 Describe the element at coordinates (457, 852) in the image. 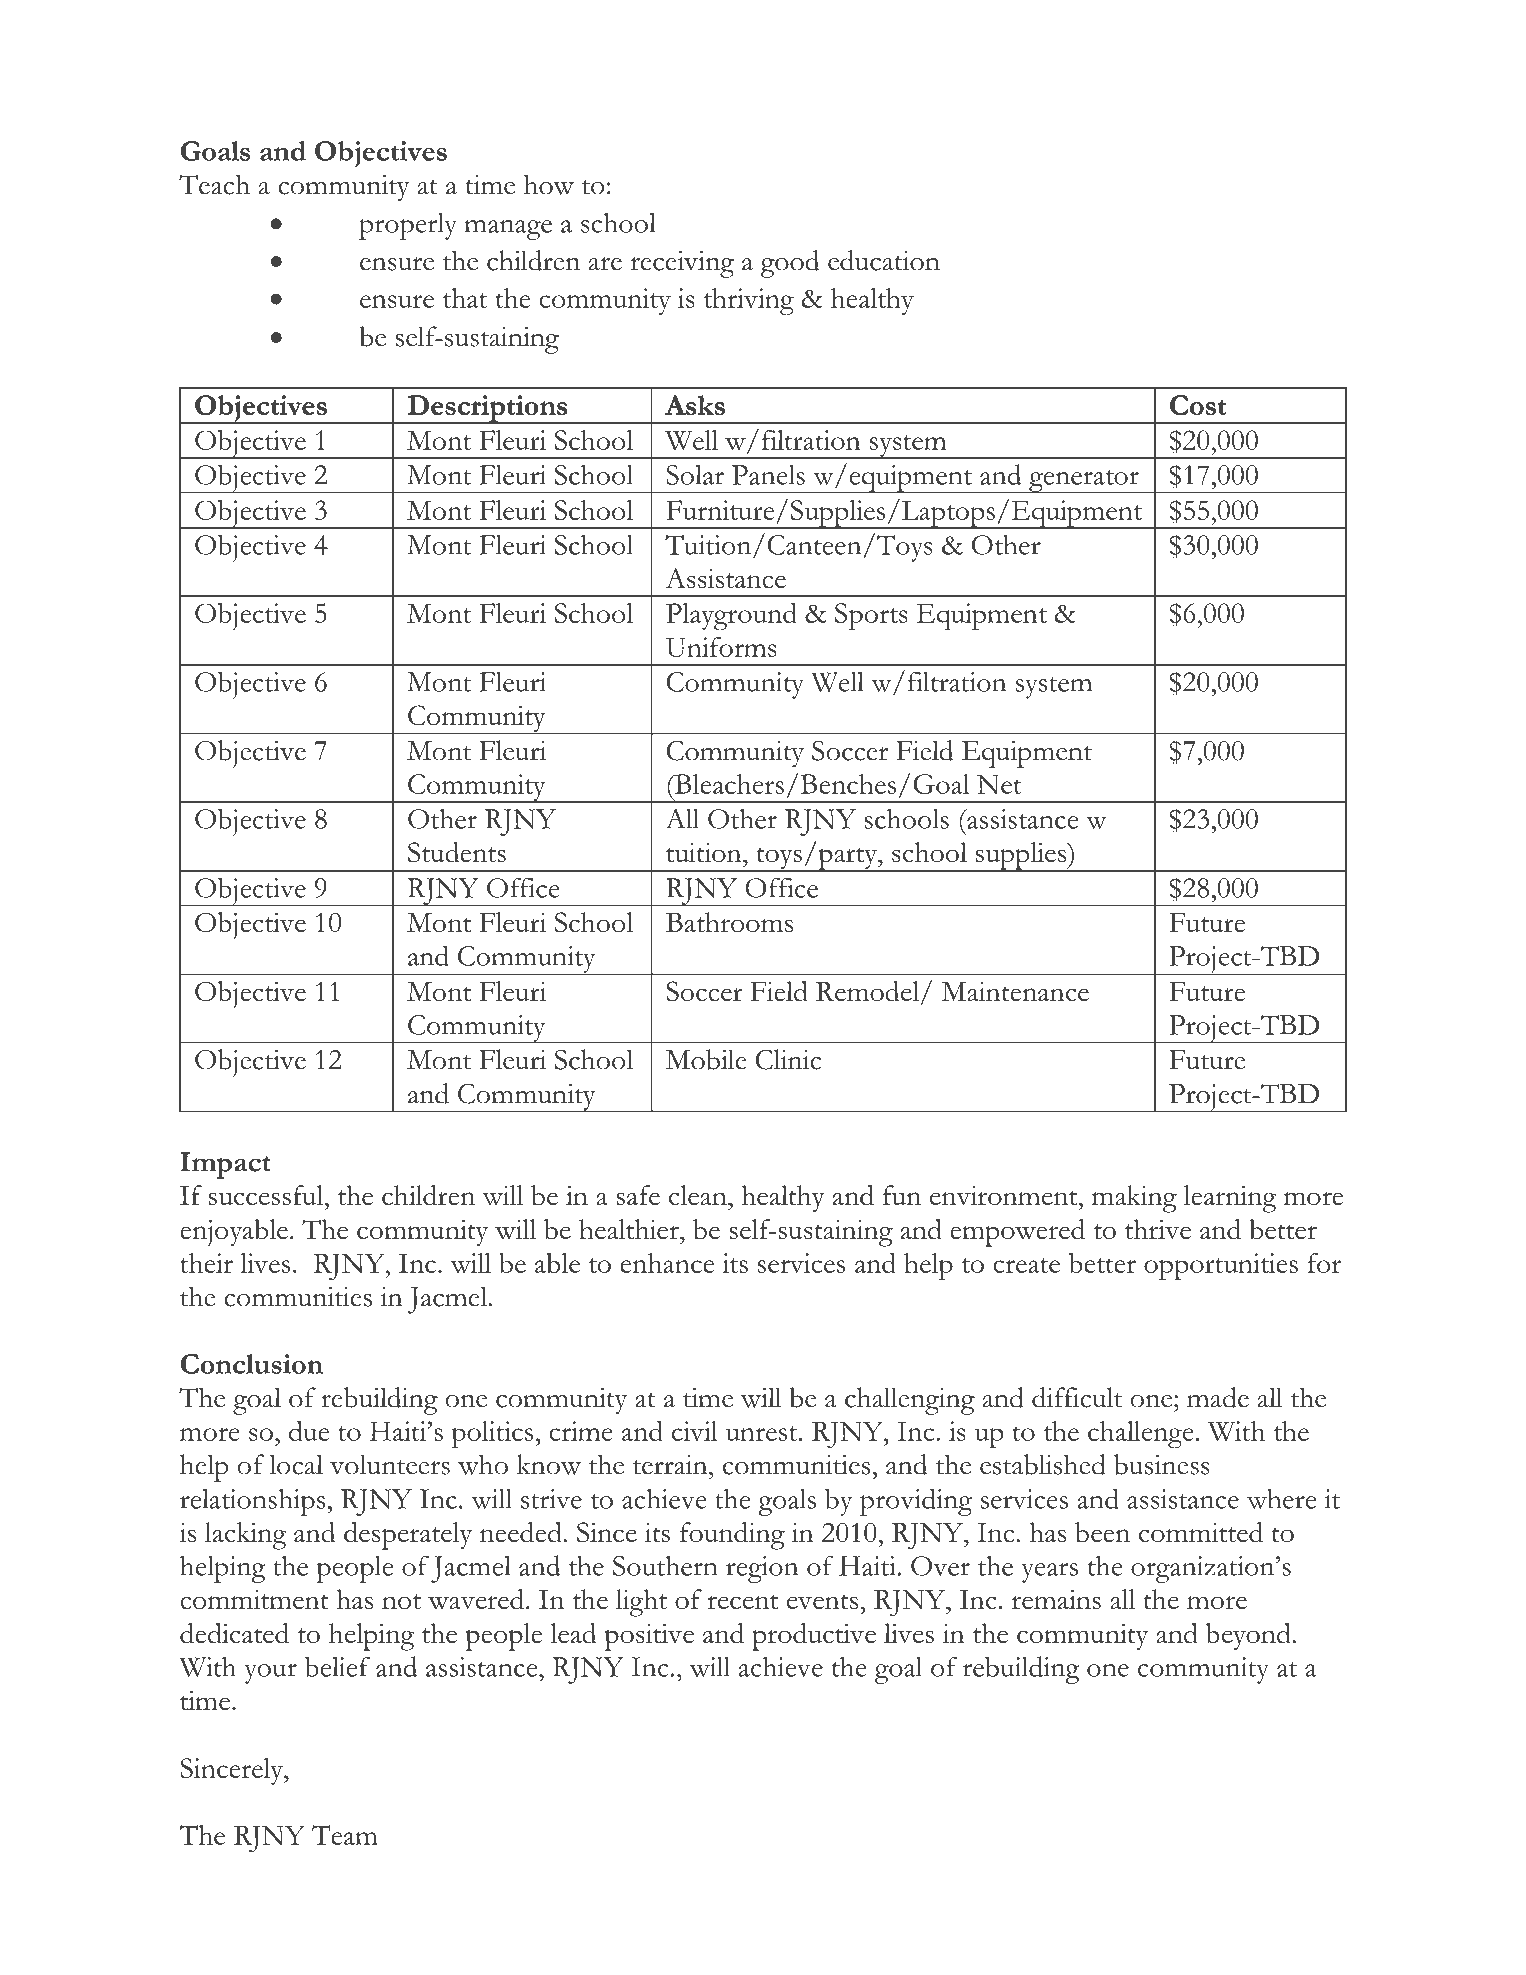

I see `Students` at that location.
